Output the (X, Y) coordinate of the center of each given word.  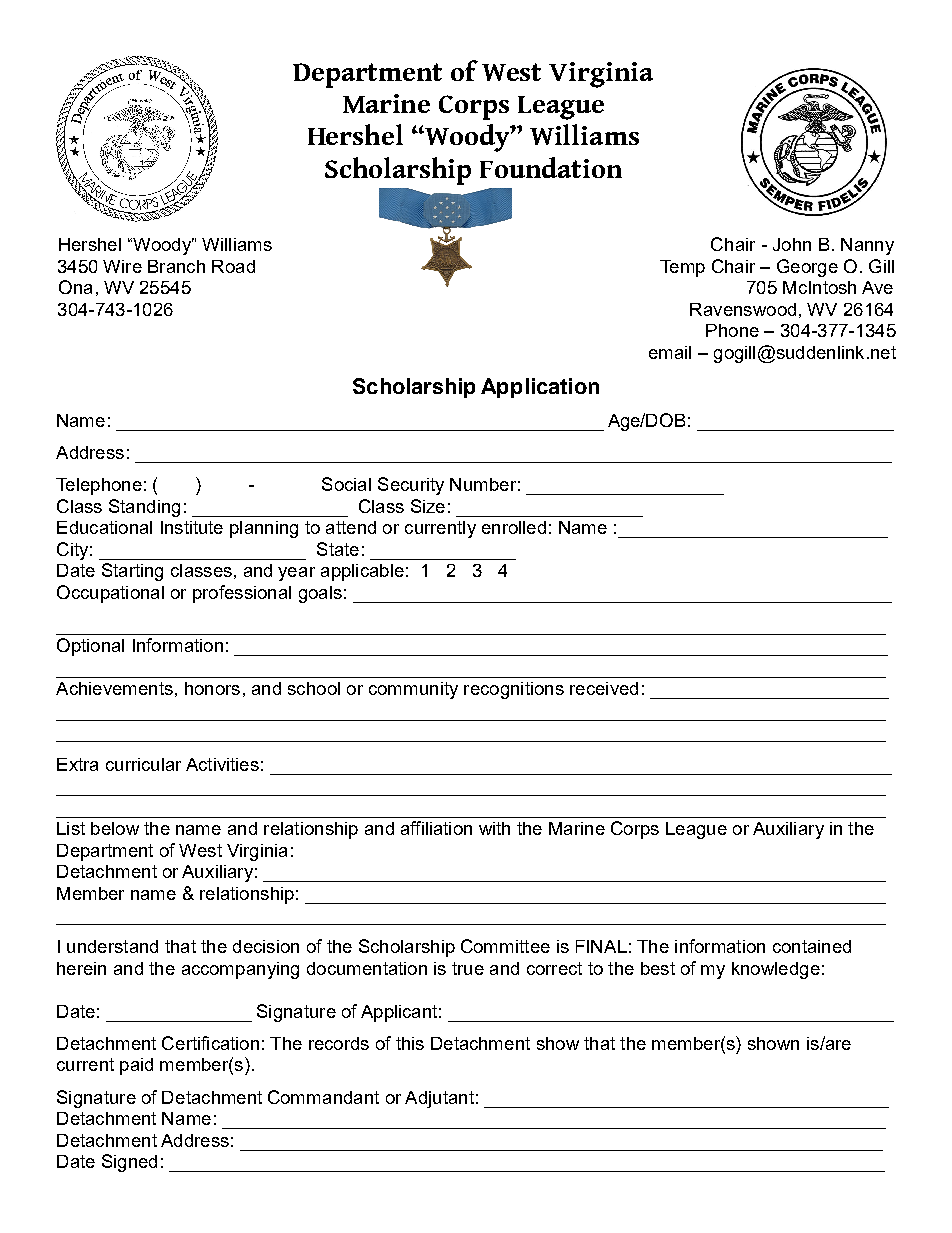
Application (540, 388)
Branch (176, 266)
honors (212, 688)
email (670, 352)
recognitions (514, 690)
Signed (129, 1163)
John (792, 244)
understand (112, 946)
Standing (144, 508)
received (604, 688)
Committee (505, 946)
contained (812, 946)
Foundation (551, 167)
